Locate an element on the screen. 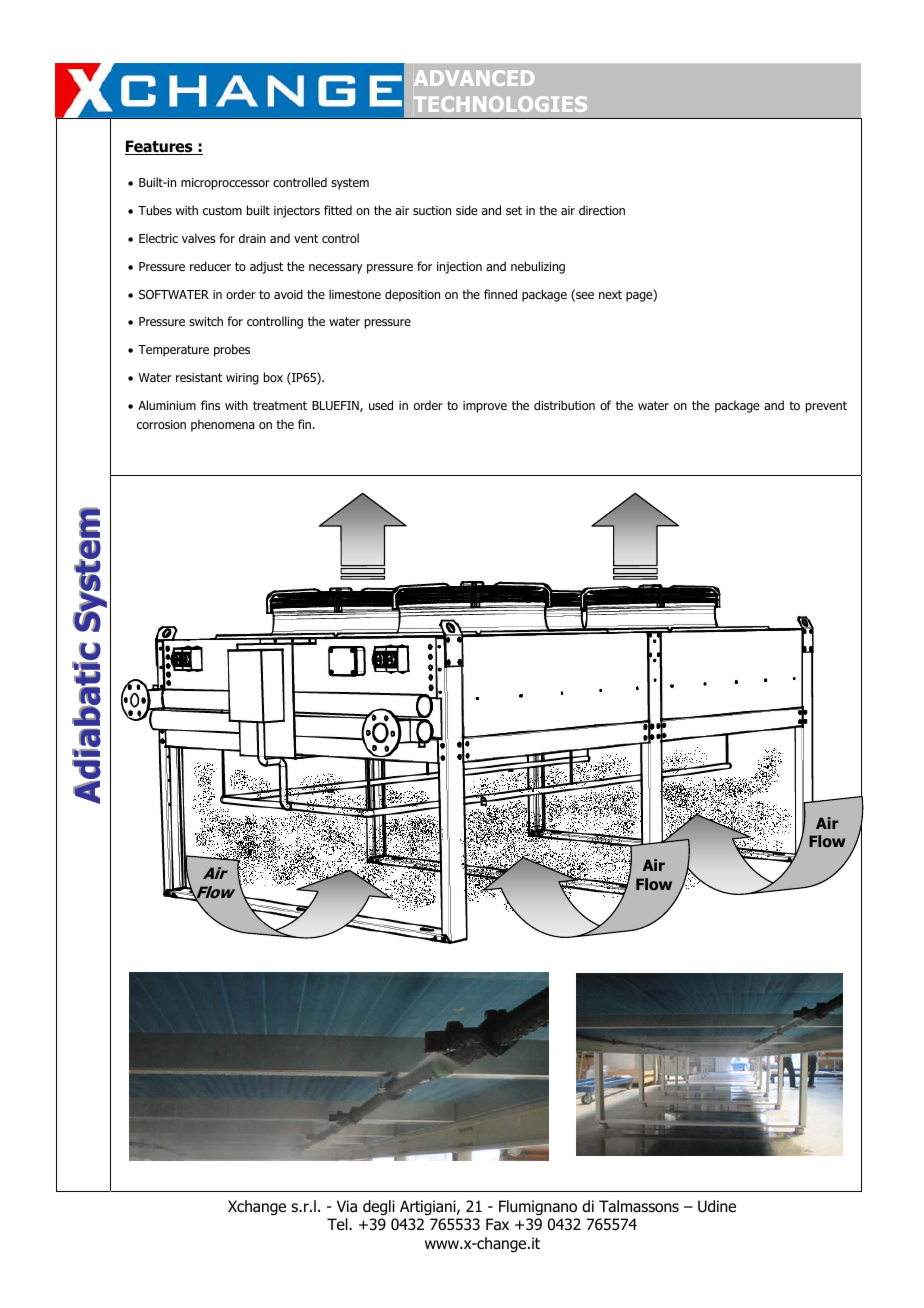  Fax is located at coordinates (497, 1224).
